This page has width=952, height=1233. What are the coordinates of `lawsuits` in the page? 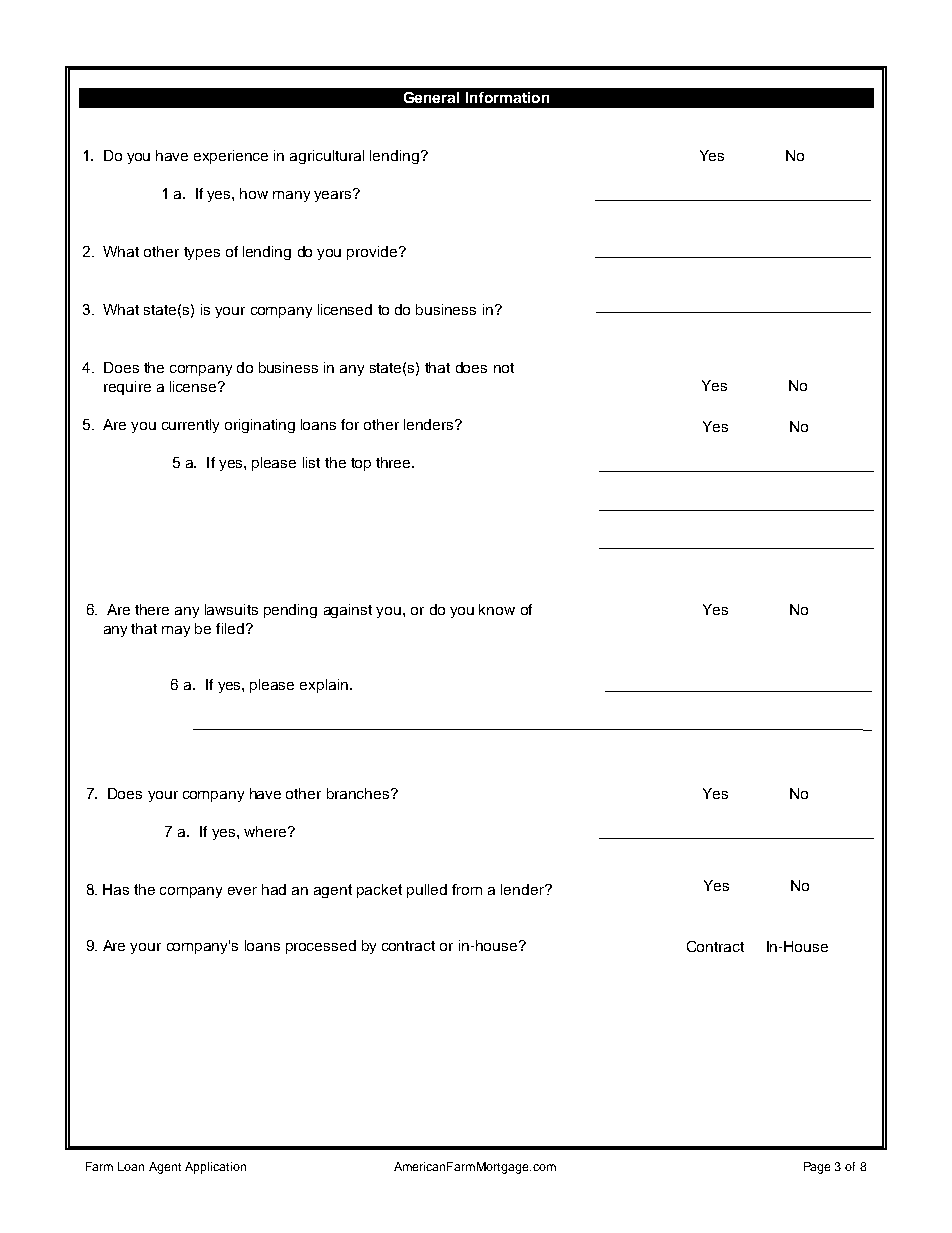 It's located at (231, 609).
